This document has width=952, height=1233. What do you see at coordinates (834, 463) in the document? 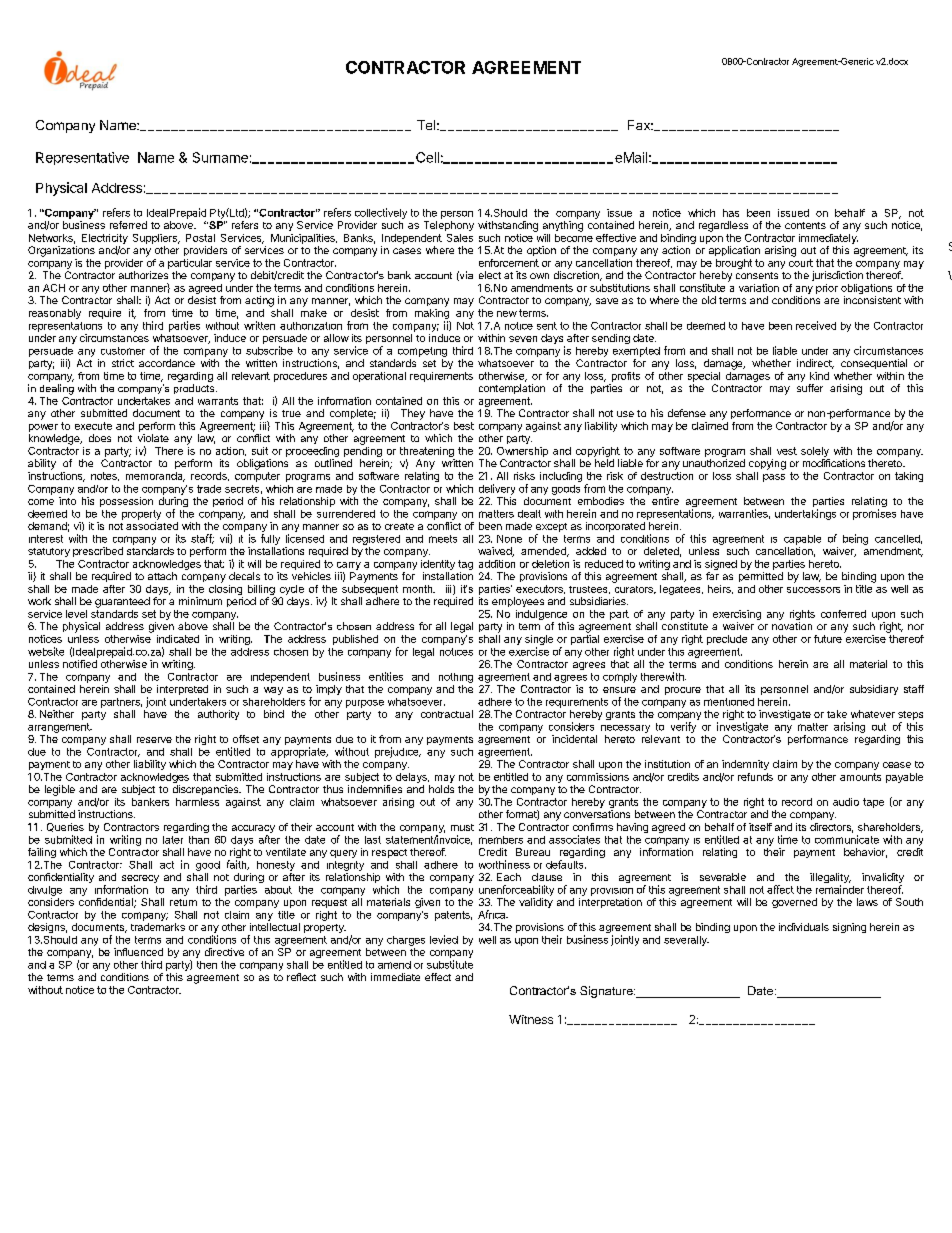
I see `modifications` at bounding box center [834, 463].
